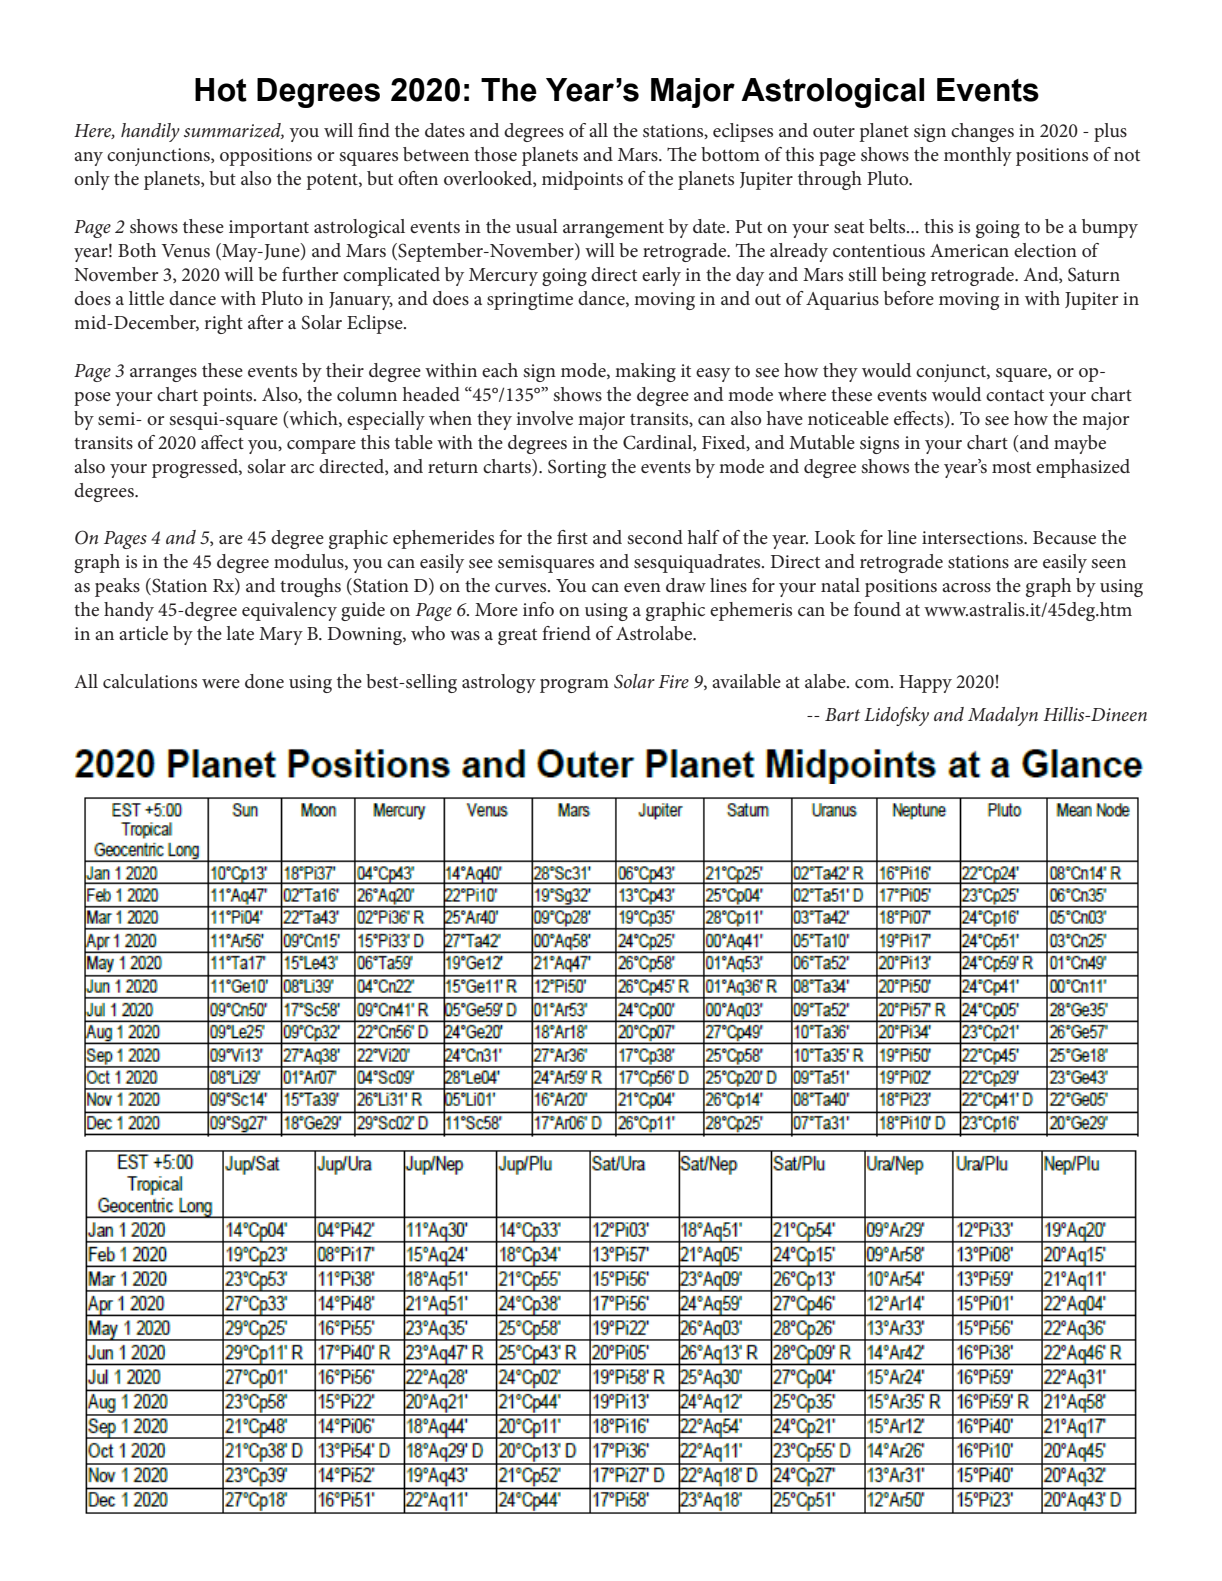  Describe the element at coordinates (443, 539) in the image. I see `ephemerides` at that location.
